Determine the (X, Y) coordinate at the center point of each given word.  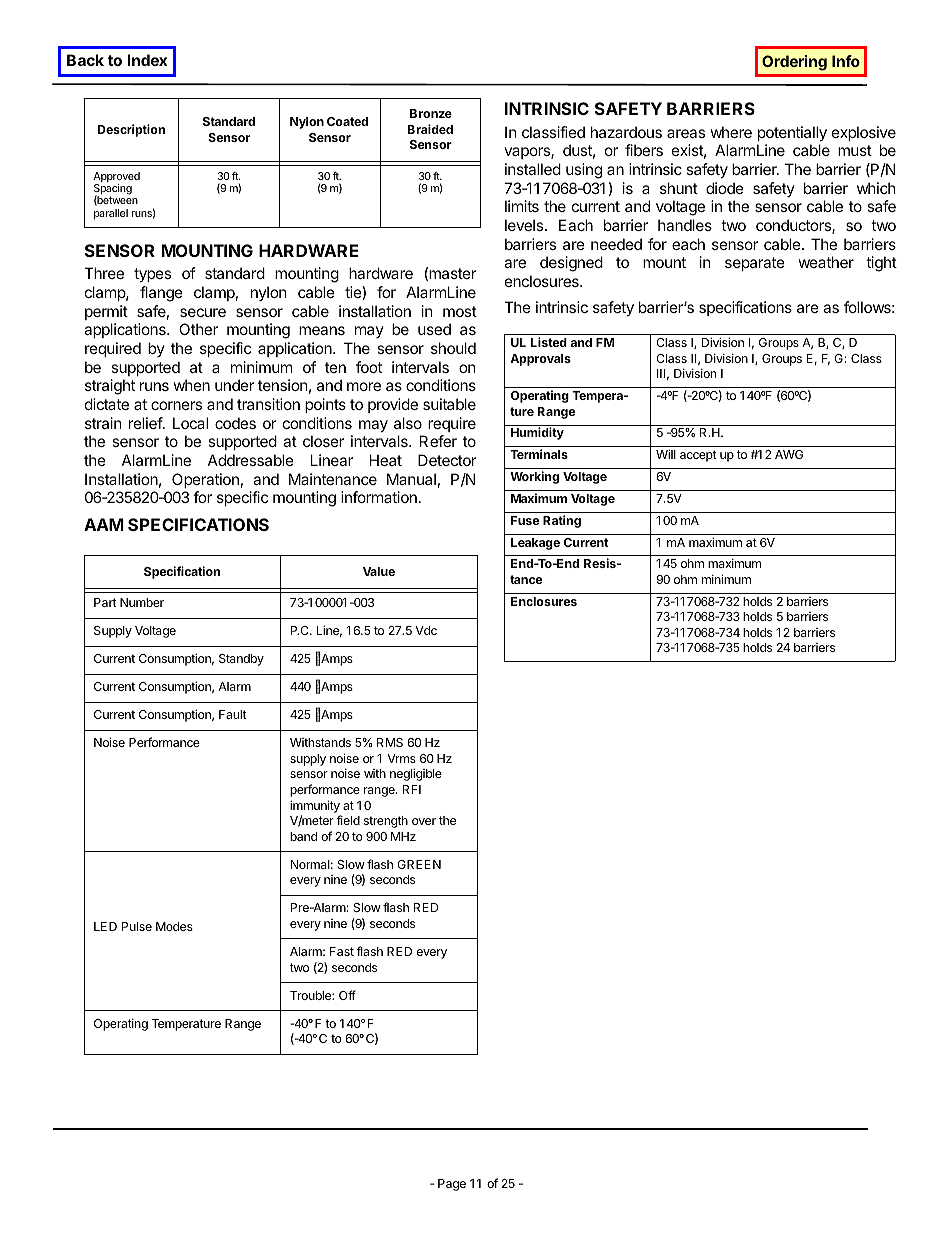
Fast (342, 951)
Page (452, 1185)
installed (533, 169)
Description (131, 130)
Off (347, 995)
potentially (792, 133)
